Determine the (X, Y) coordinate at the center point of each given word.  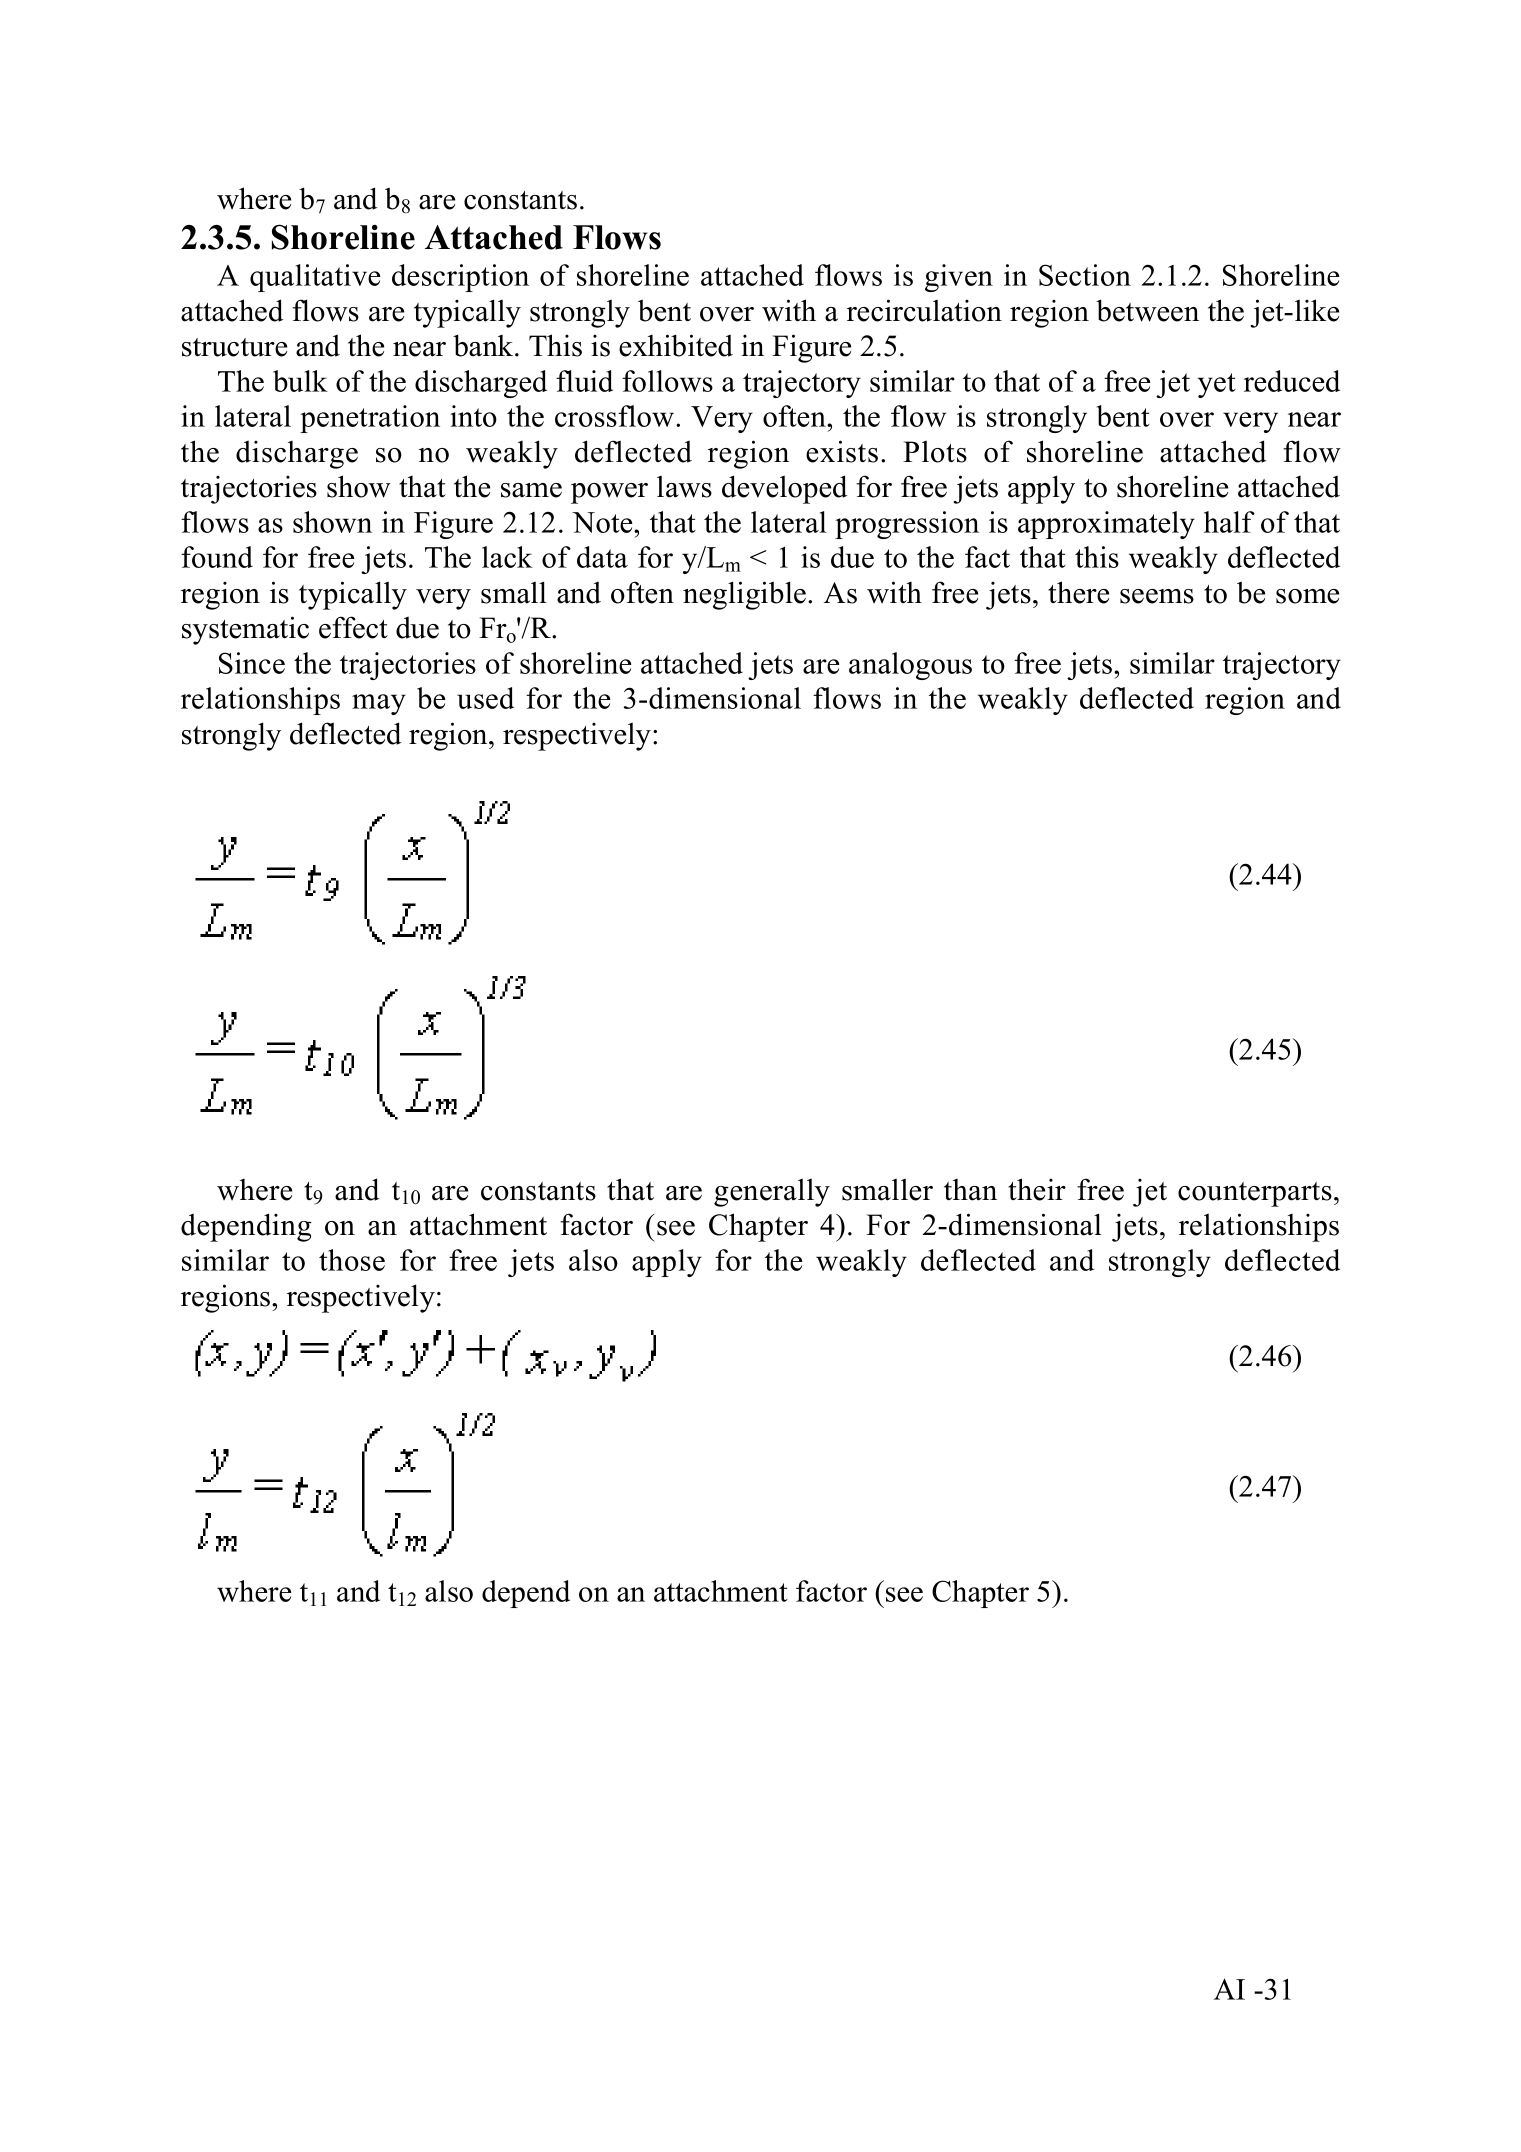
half (1229, 522)
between (1147, 310)
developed (785, 489)
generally (772, 1192)
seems (1157, 596)
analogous (910, 666)
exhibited (676, 345)
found (217, 557)
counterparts (1255, 1194)
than (970, 1190)
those (352, 1260)
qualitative (315, 278)
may (379, 704)
